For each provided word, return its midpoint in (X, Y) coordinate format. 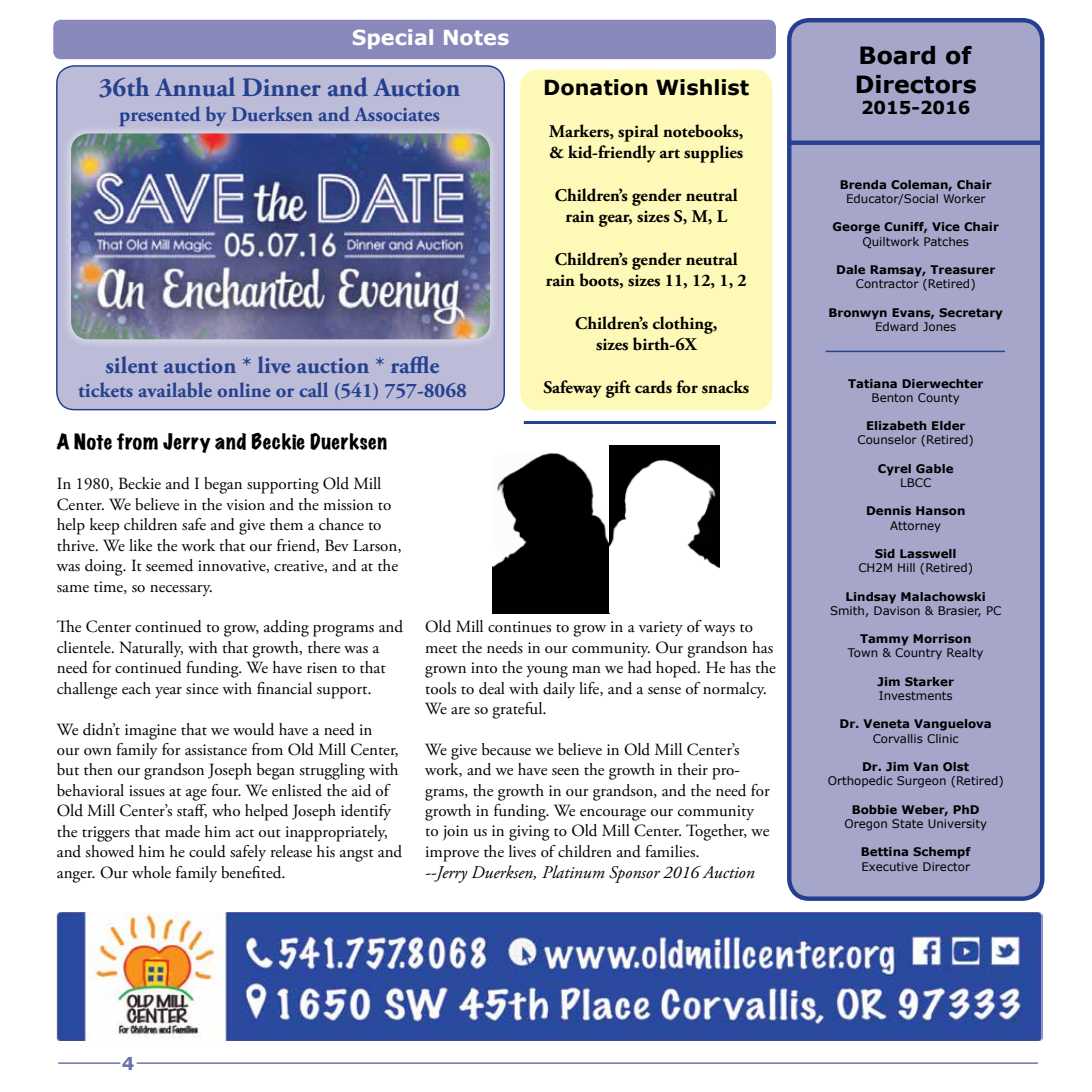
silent (132, 364)
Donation (596, 87)
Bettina (884, 851)
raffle (415, 364)
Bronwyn (858, 314)
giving (529, 833)
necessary (181, 590)
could (207, 851)
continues (519, 627)
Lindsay (871, 598)
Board (897, 55)
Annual (195, 87)
